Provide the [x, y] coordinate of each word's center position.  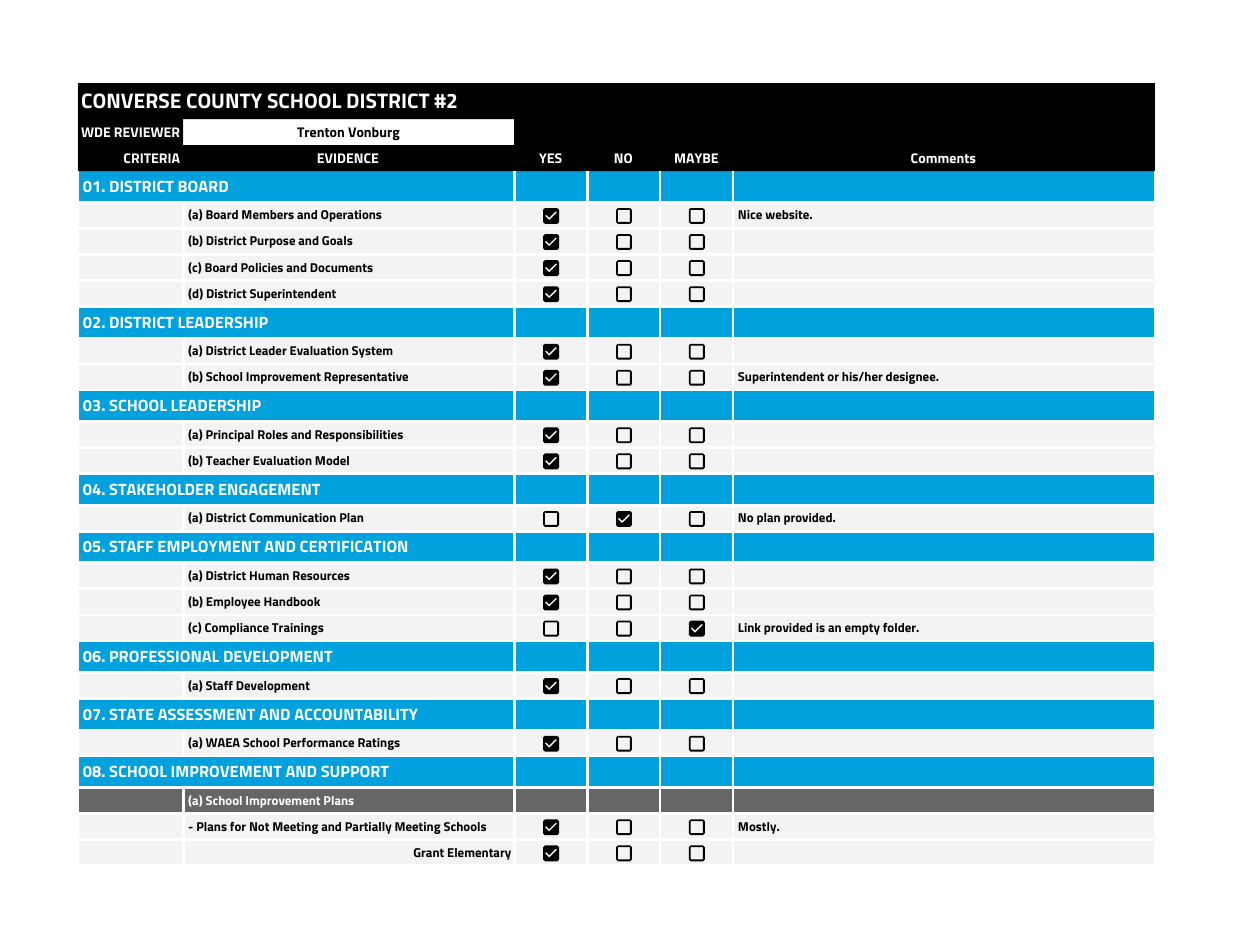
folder [900, 627]
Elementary [479, 854]
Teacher [228, 460]
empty [862, 629]
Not [259, 826]
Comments [943, 158]
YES [550, 158]
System [372, 352]
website [788, 214]
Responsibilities [359, 436]
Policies [262, 267]
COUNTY [224, 101]
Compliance [237, 629]
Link [749, 627]
